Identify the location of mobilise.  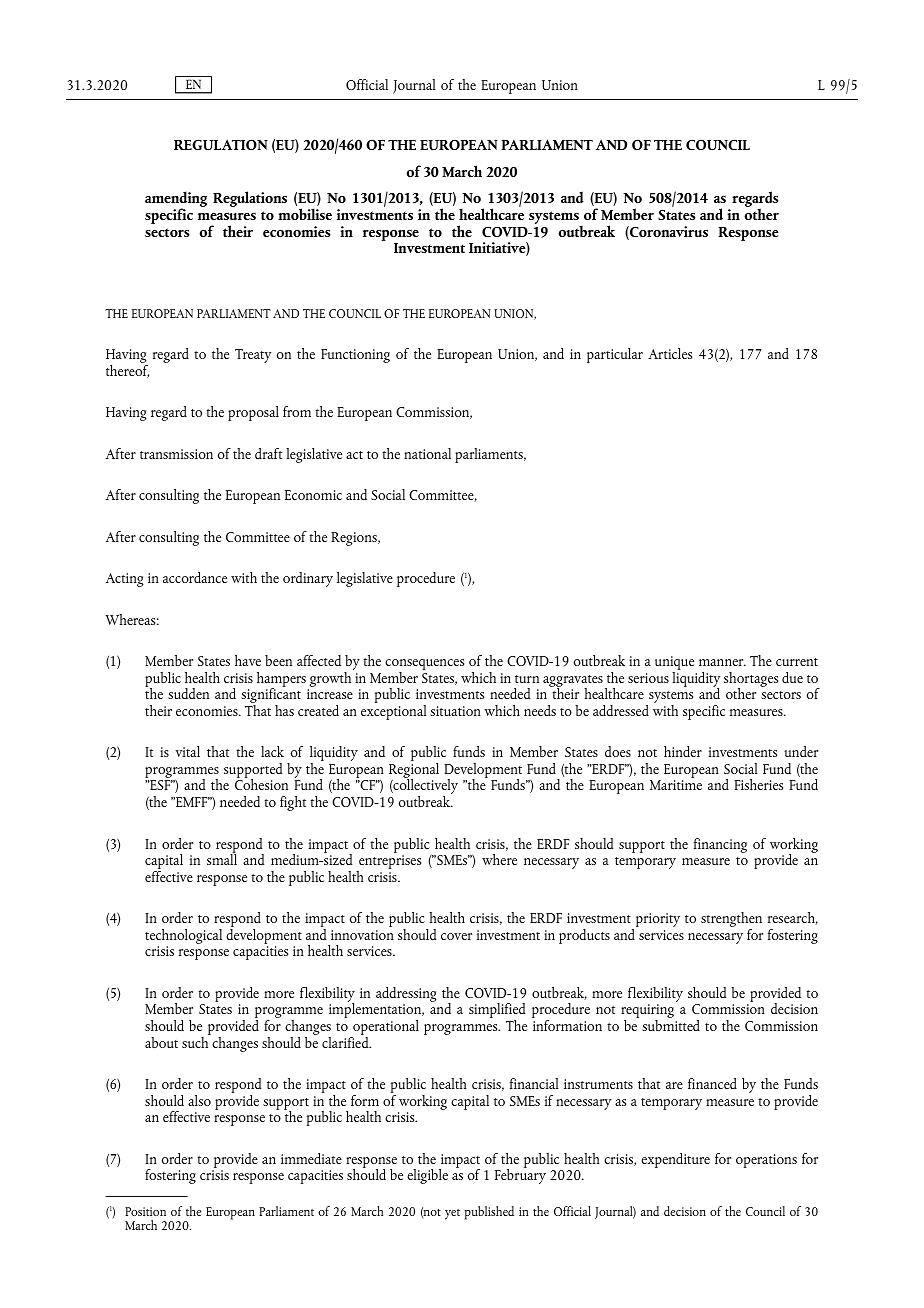
(305, 214).
